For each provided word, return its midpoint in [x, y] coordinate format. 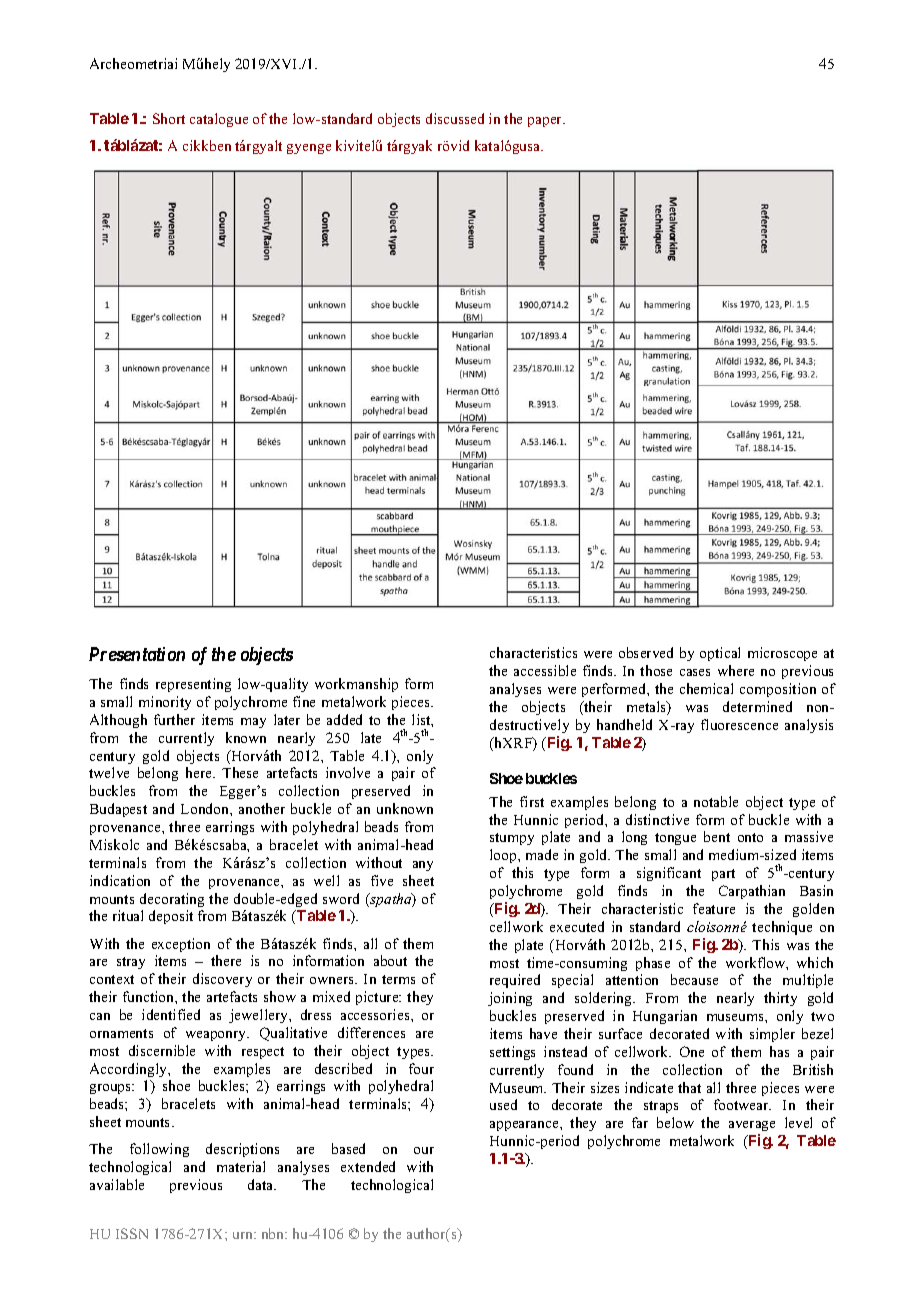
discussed [455, 118]
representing [193, 685]
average [752, 1128]
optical [720, 654]
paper [546, 122]
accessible [545, 670]
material [241, 1166]
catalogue [219, 120]
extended [368, 1166]
